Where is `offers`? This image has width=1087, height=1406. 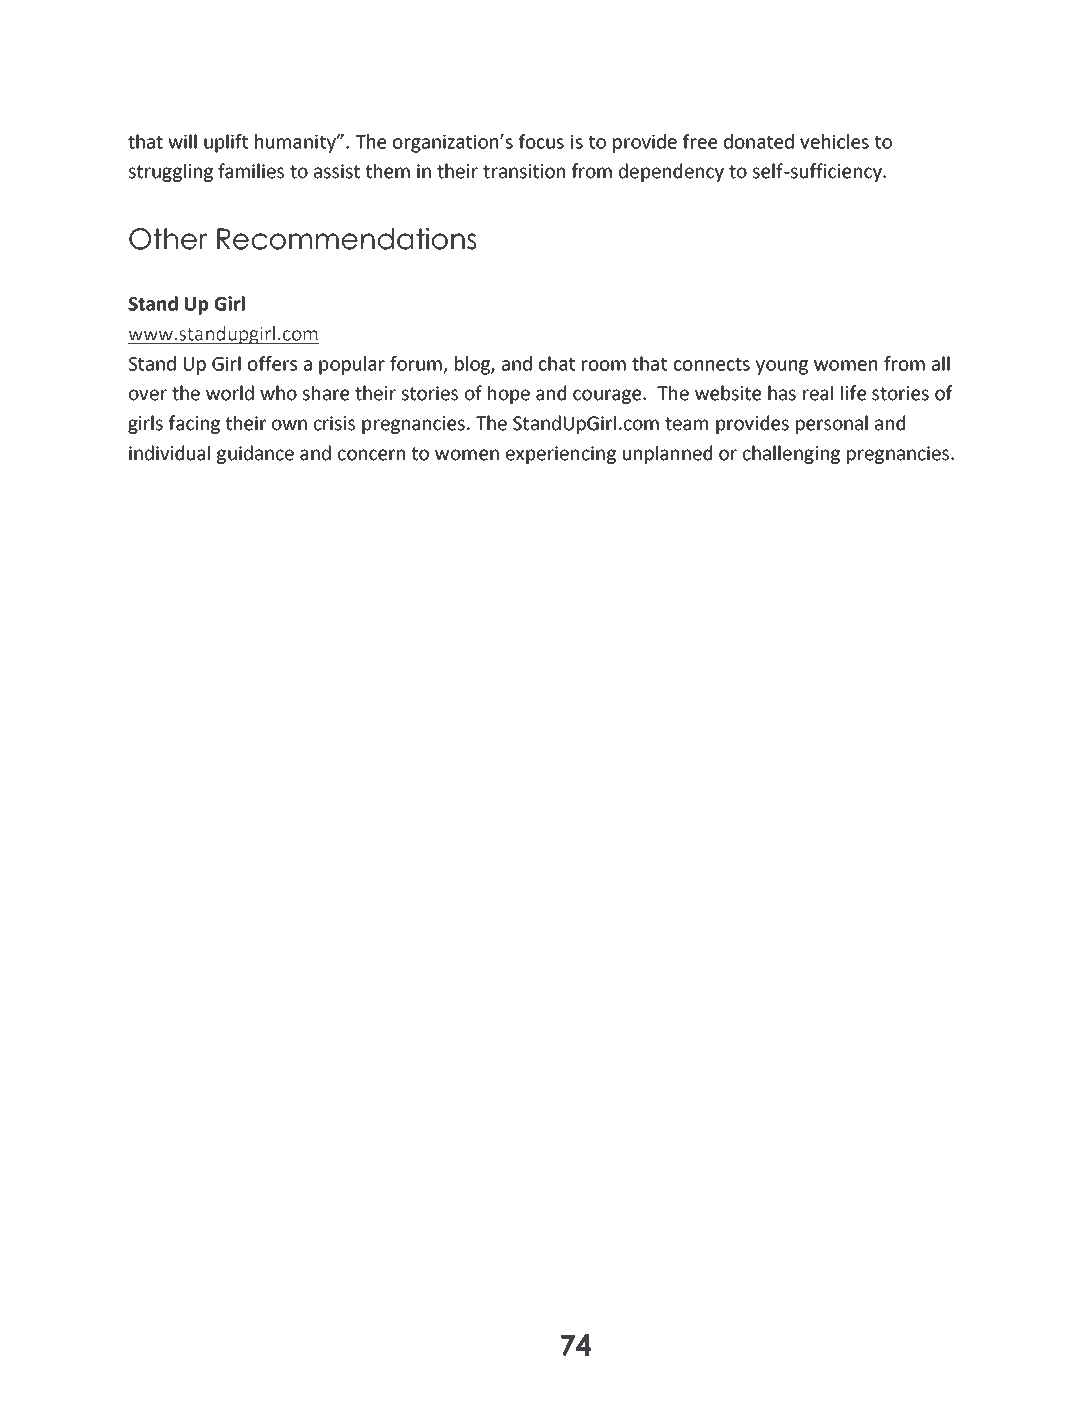 offers is located at coordinates (272, 363).
